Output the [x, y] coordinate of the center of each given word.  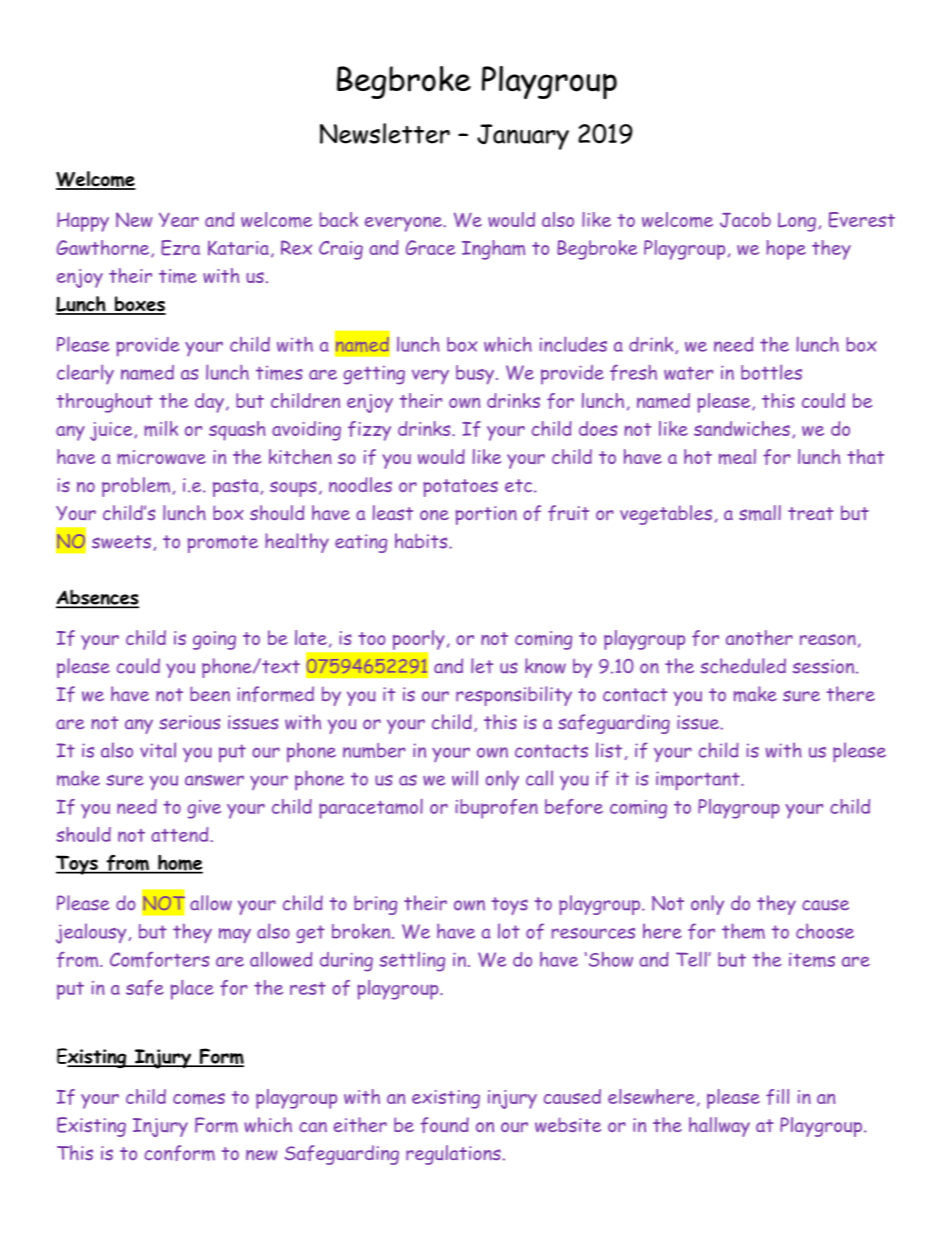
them [743, 931]
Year [179, 220]
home [179, 864]
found [444, 1125]
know [545, 666]
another [759, 637]
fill [777, 1097]
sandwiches [742, 428]
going [214, 640]
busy [476, 375]
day [209, 403]
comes [199, 1099]
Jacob [745, 220]
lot [509, 931]
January [523, 137]
